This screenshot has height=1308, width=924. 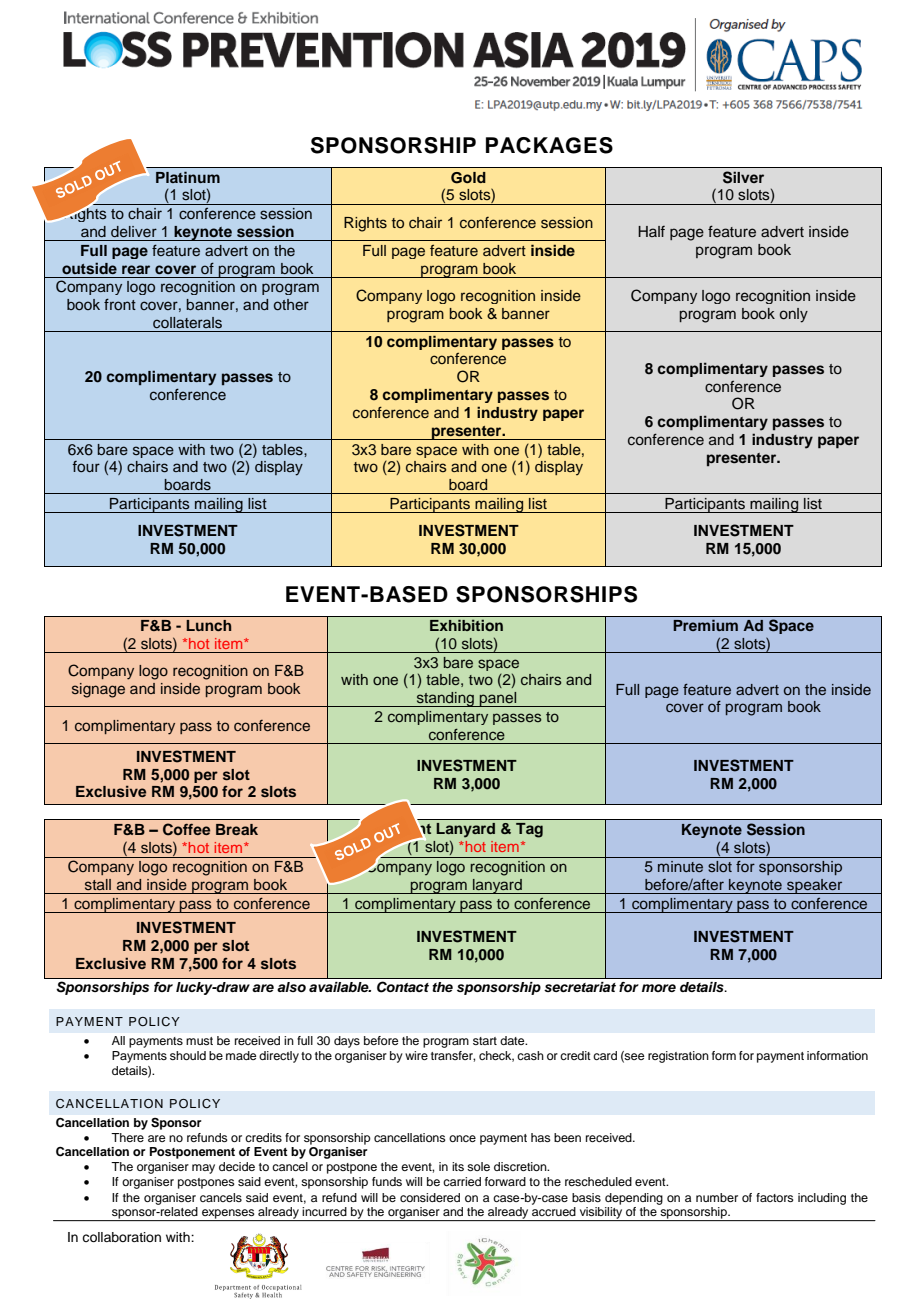 I want to click on four, so click(x=86, y=466).
